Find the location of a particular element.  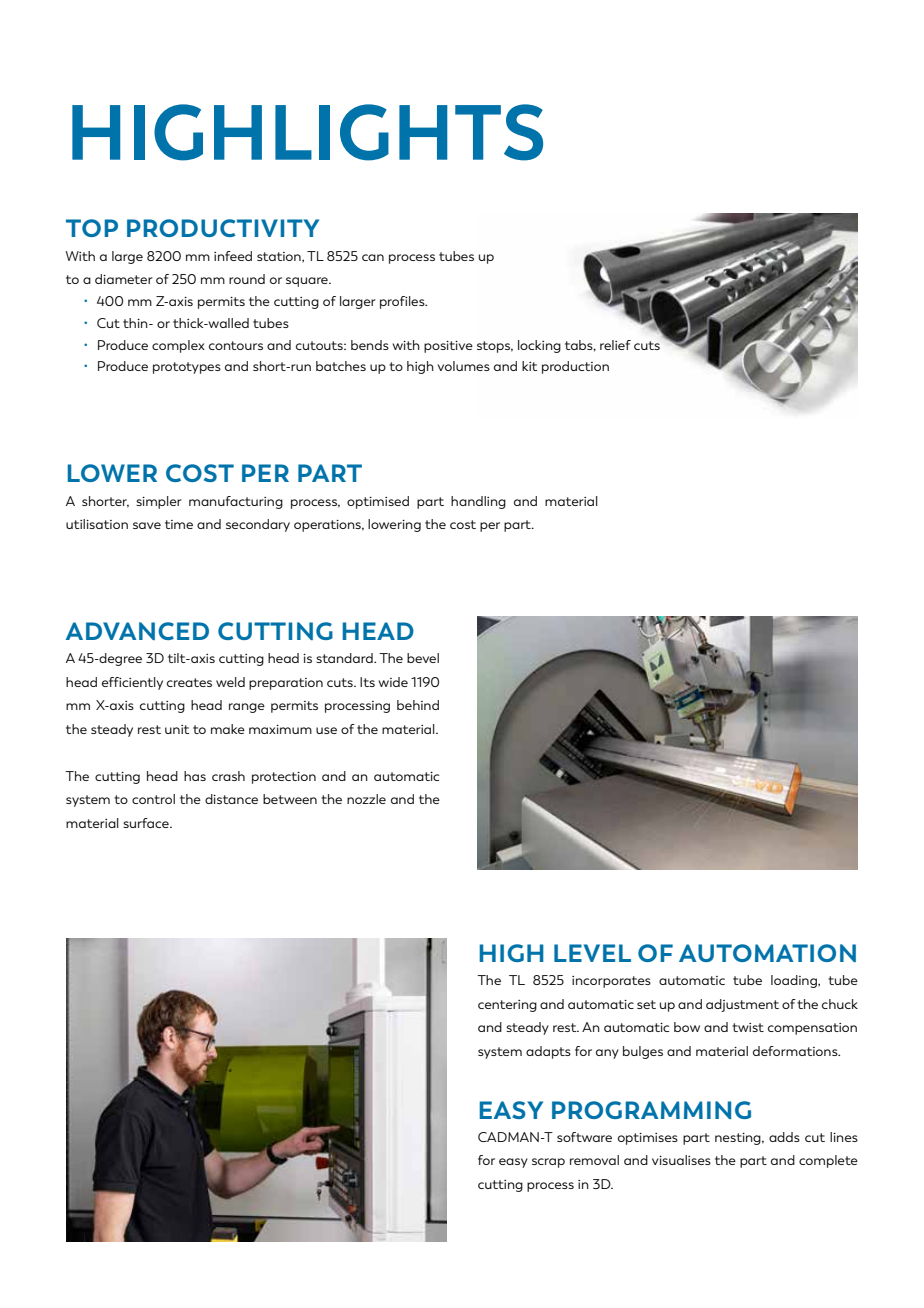

scrap is located at coordinates (548, 1163).
